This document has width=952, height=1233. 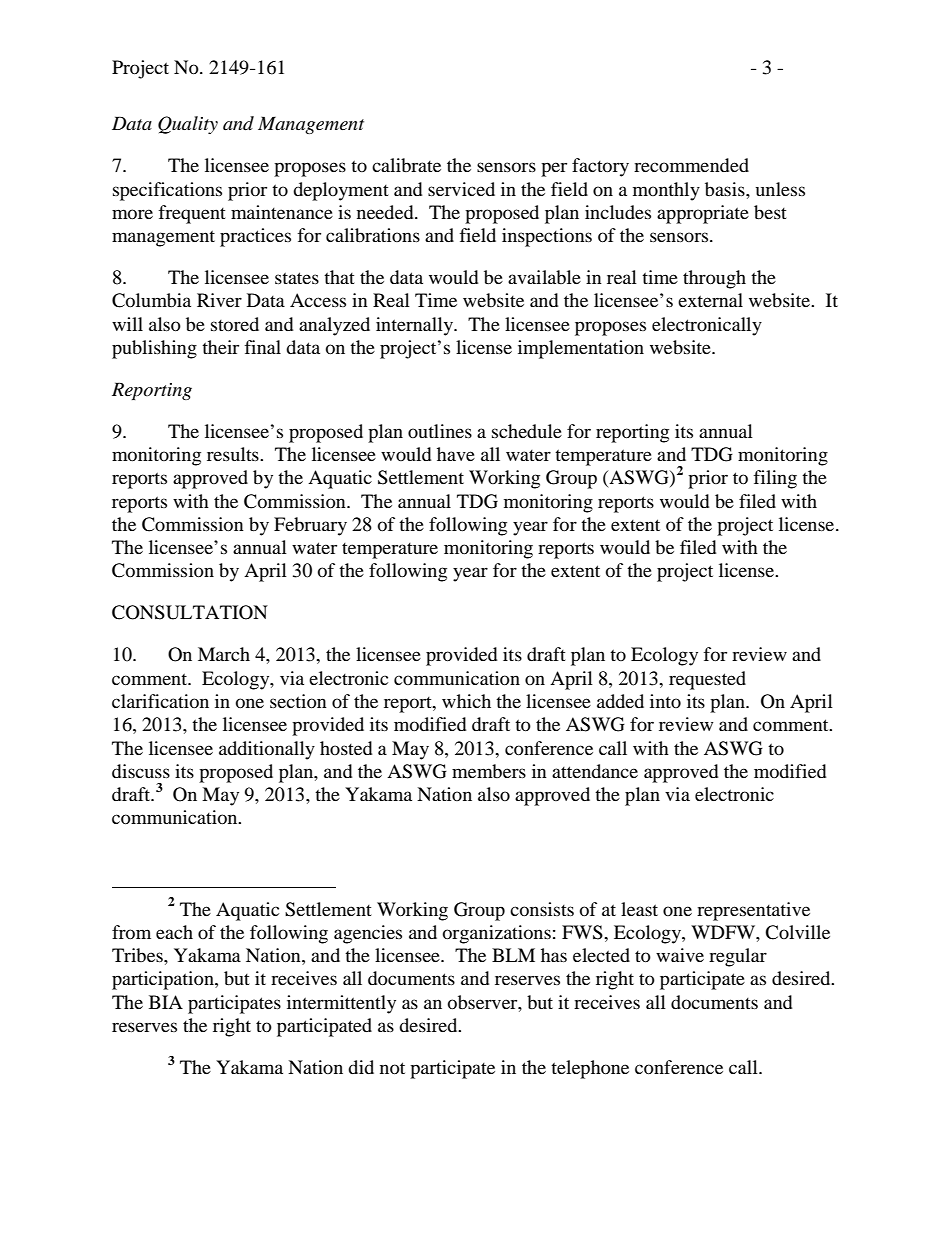 I want to click on CONSULTATION, so click(x=190, y=612).
